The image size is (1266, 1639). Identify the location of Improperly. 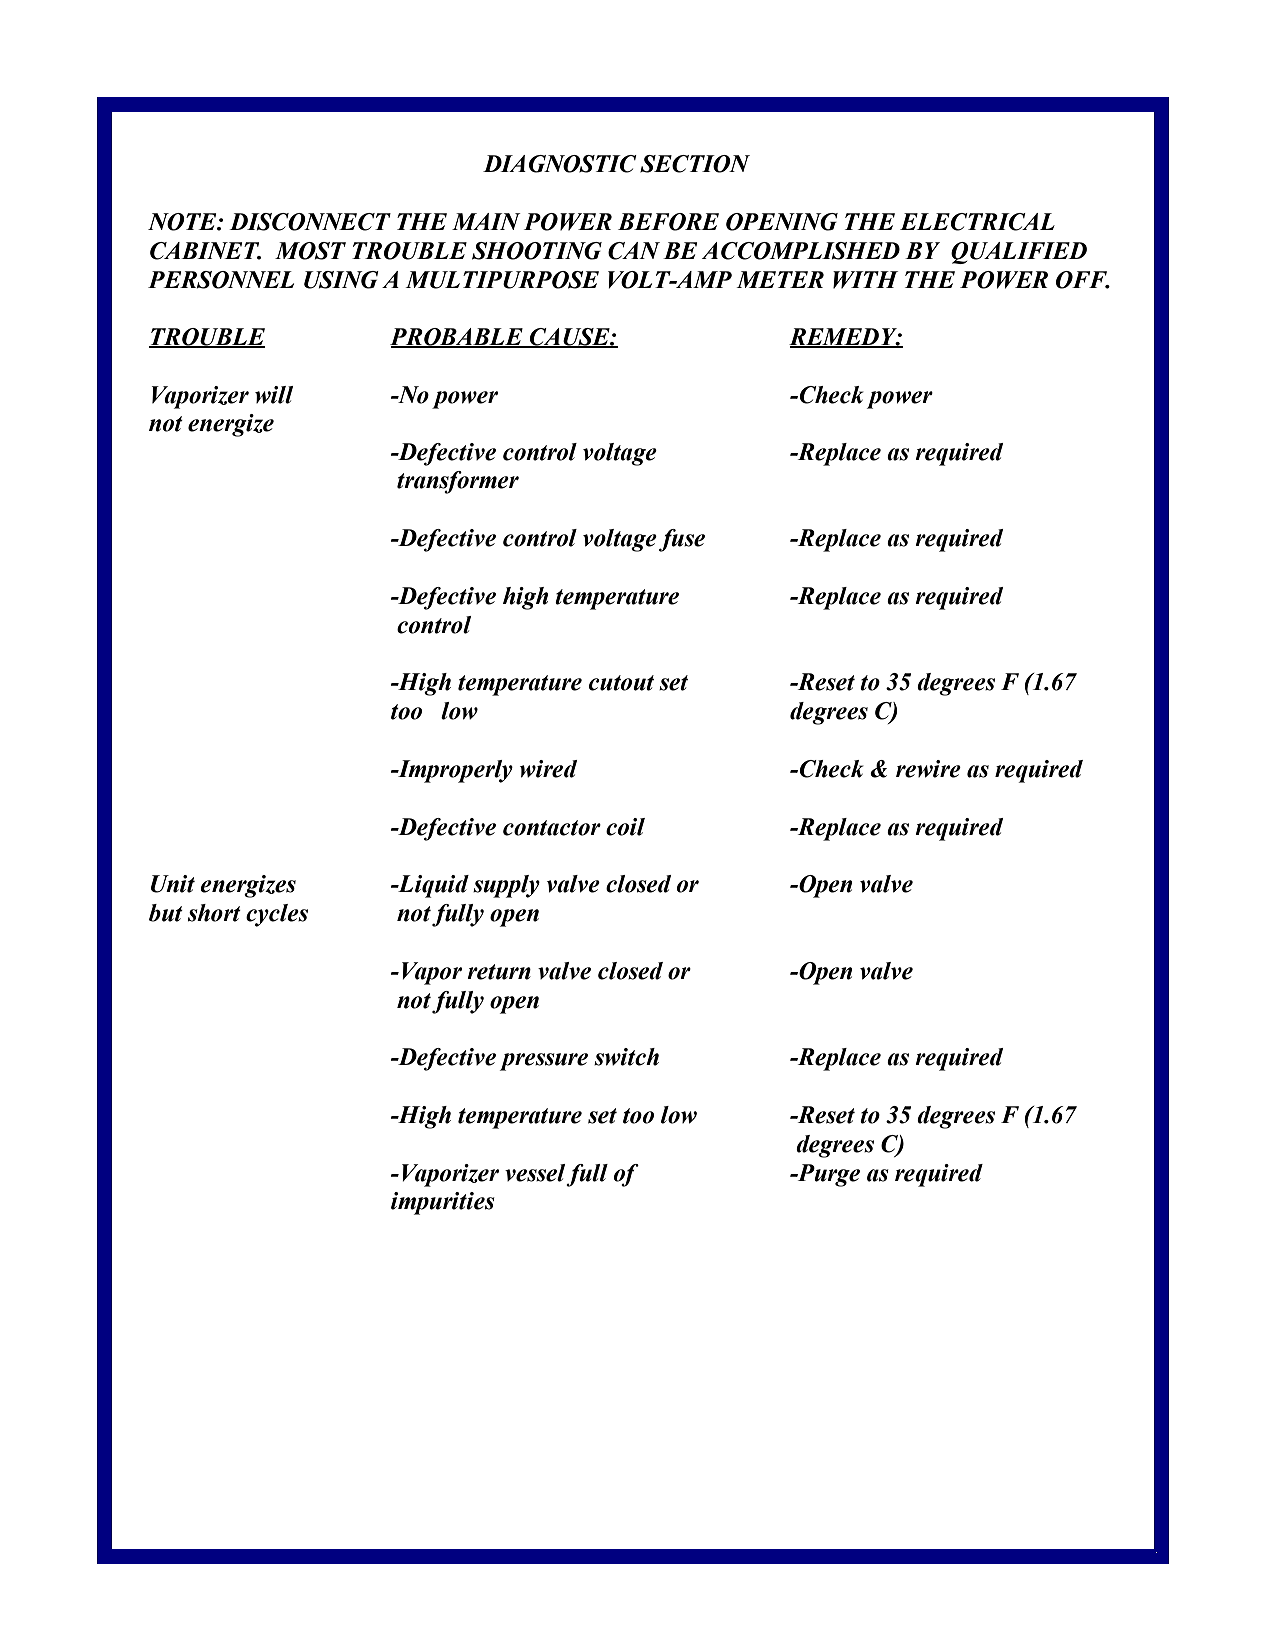
(454, 771).
